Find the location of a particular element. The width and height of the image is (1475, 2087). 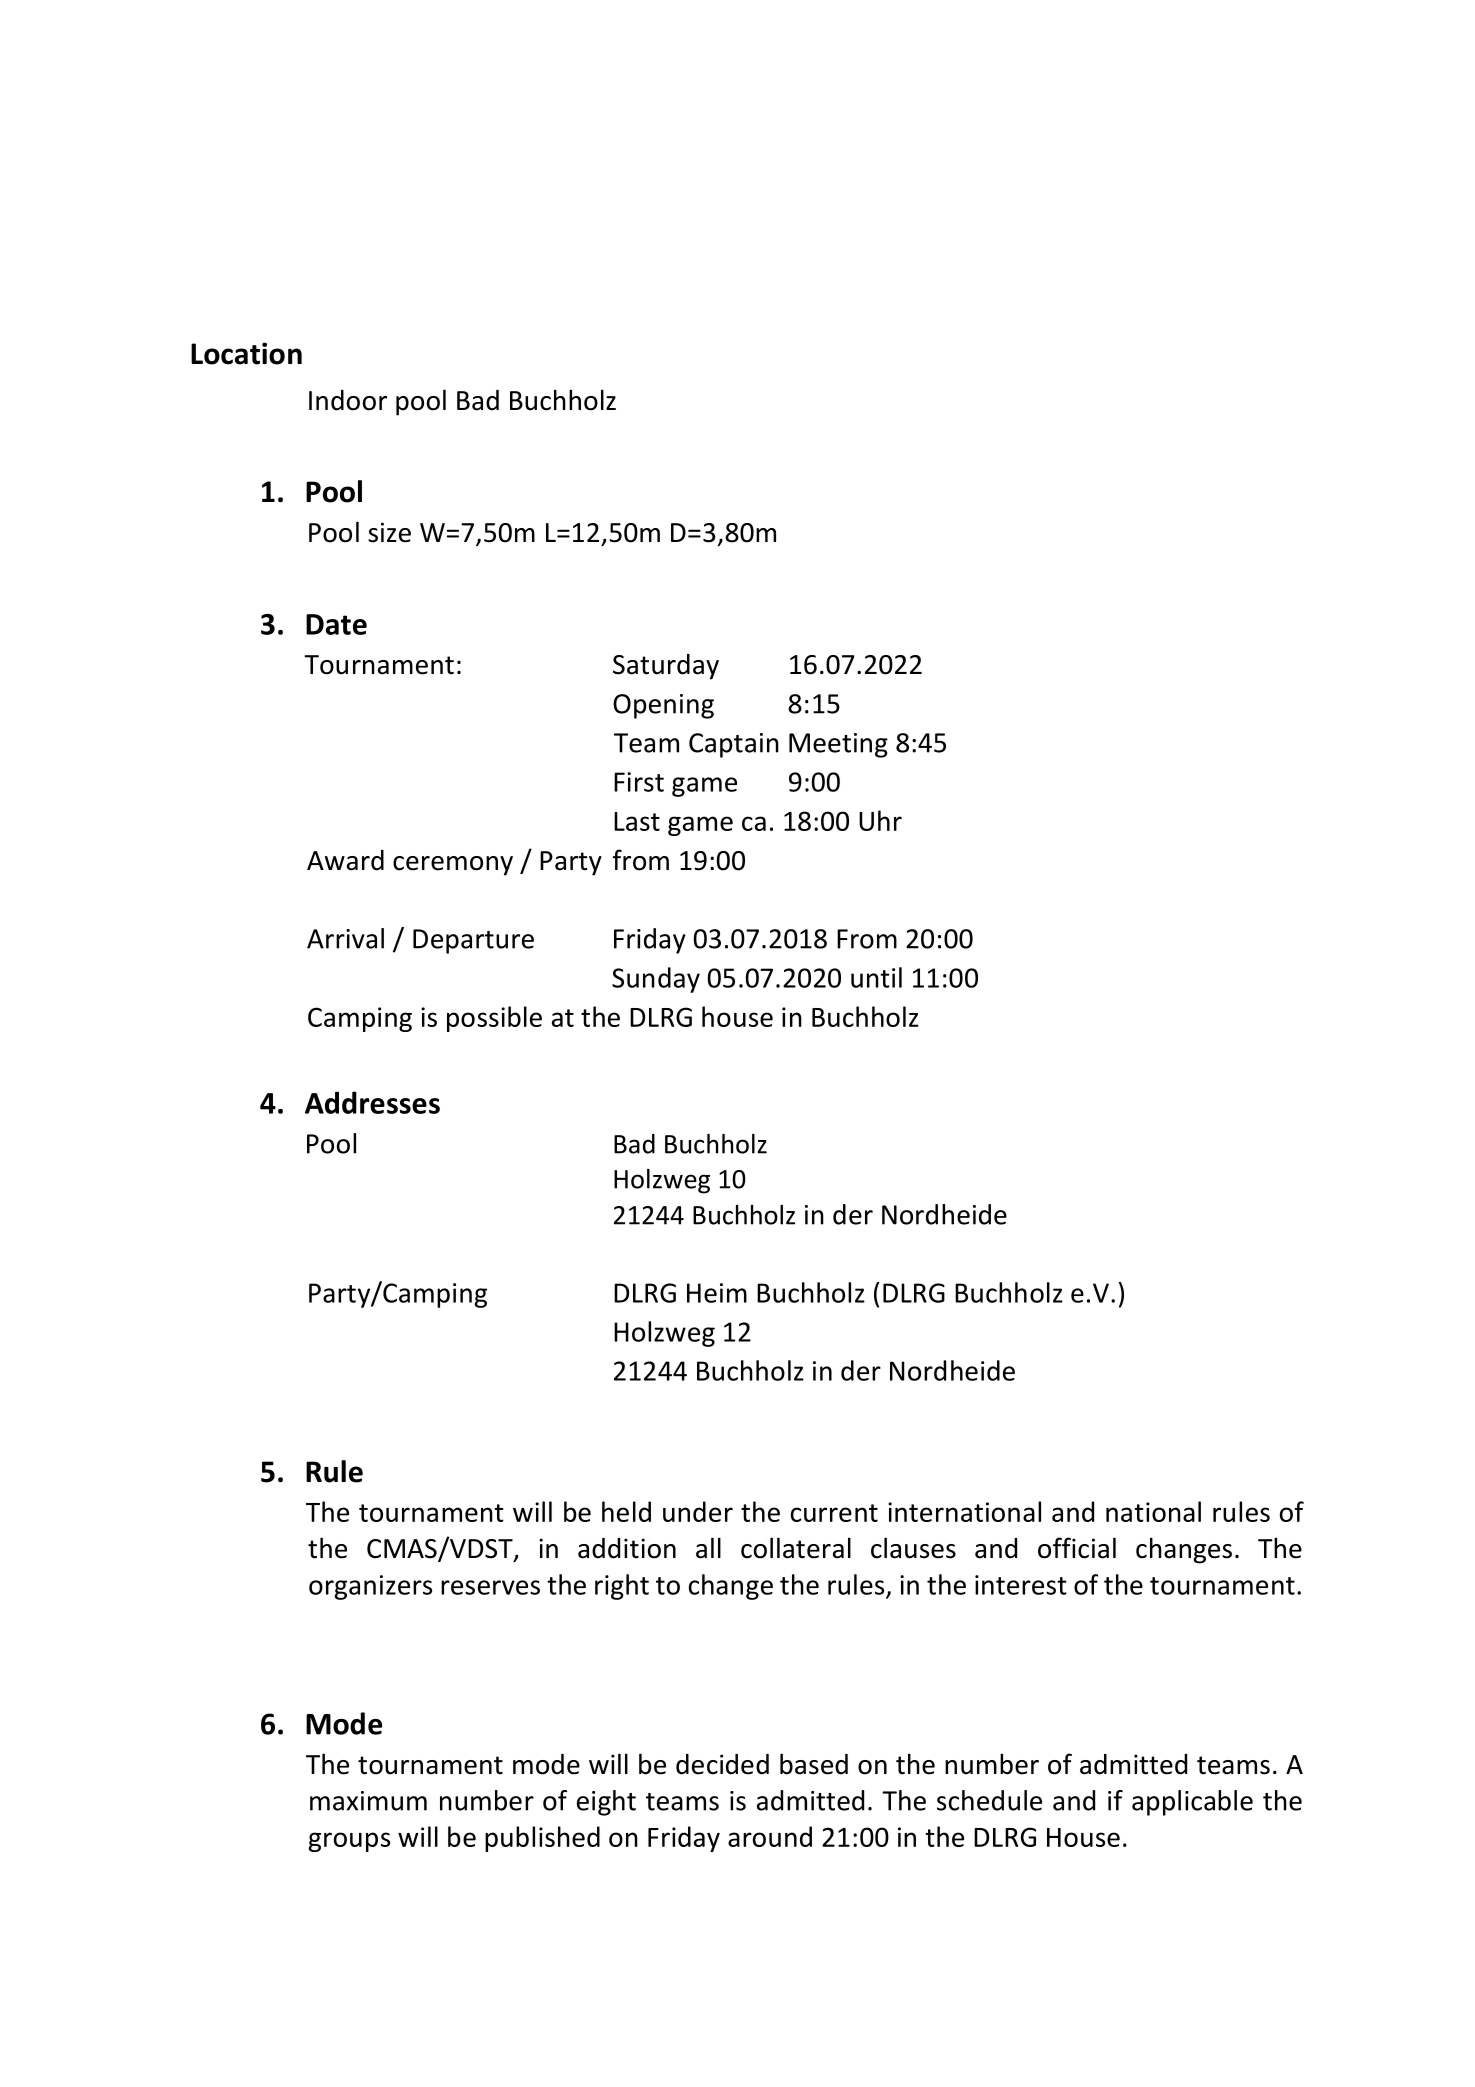

Indoor is located at coordinates (348, 400).
